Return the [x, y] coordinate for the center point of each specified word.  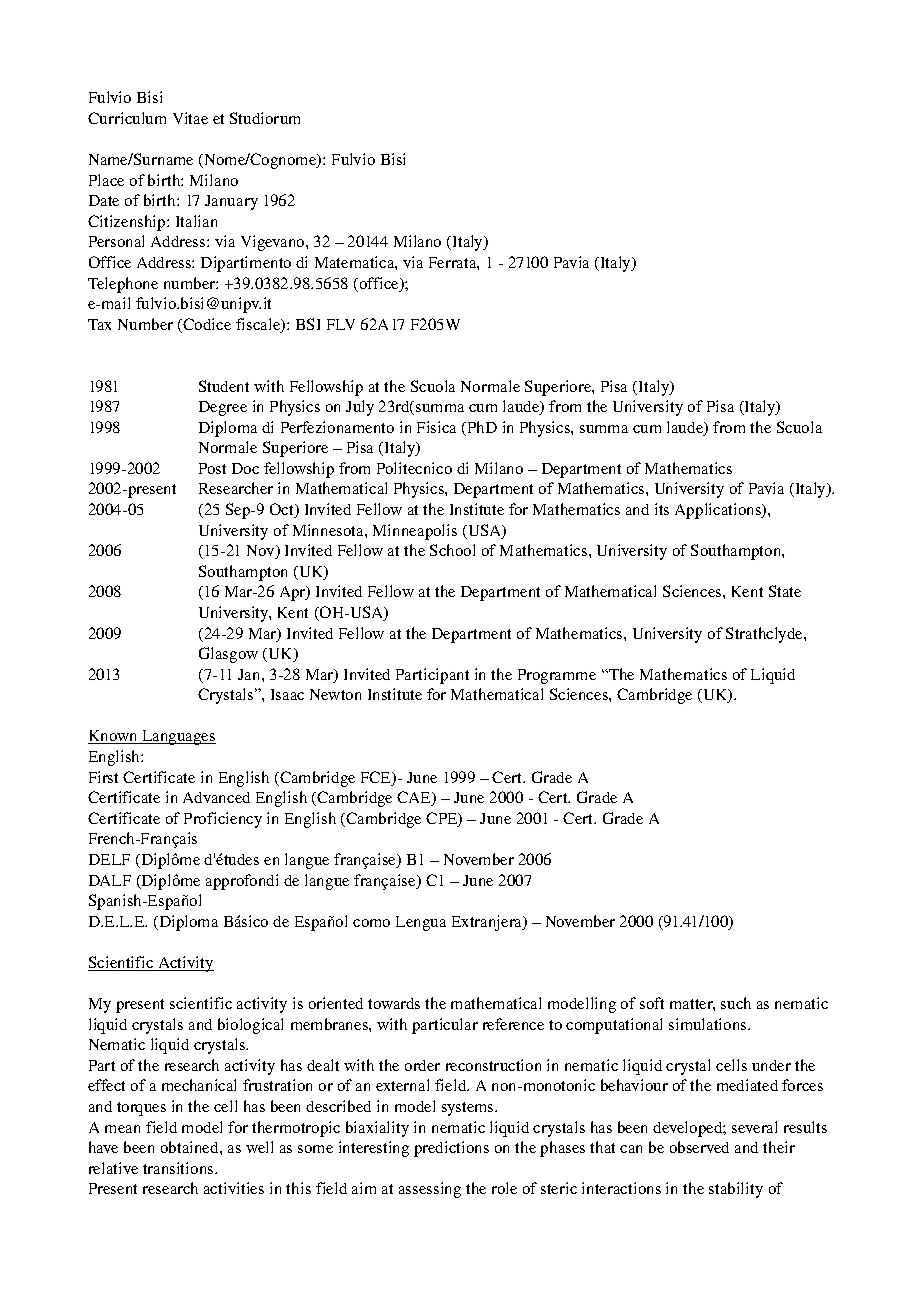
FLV [341, 324]
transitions [179, 1168]
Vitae [190, 118]
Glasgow [228, 655]
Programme [557, 676]
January [231, 202]
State [785, 591]
